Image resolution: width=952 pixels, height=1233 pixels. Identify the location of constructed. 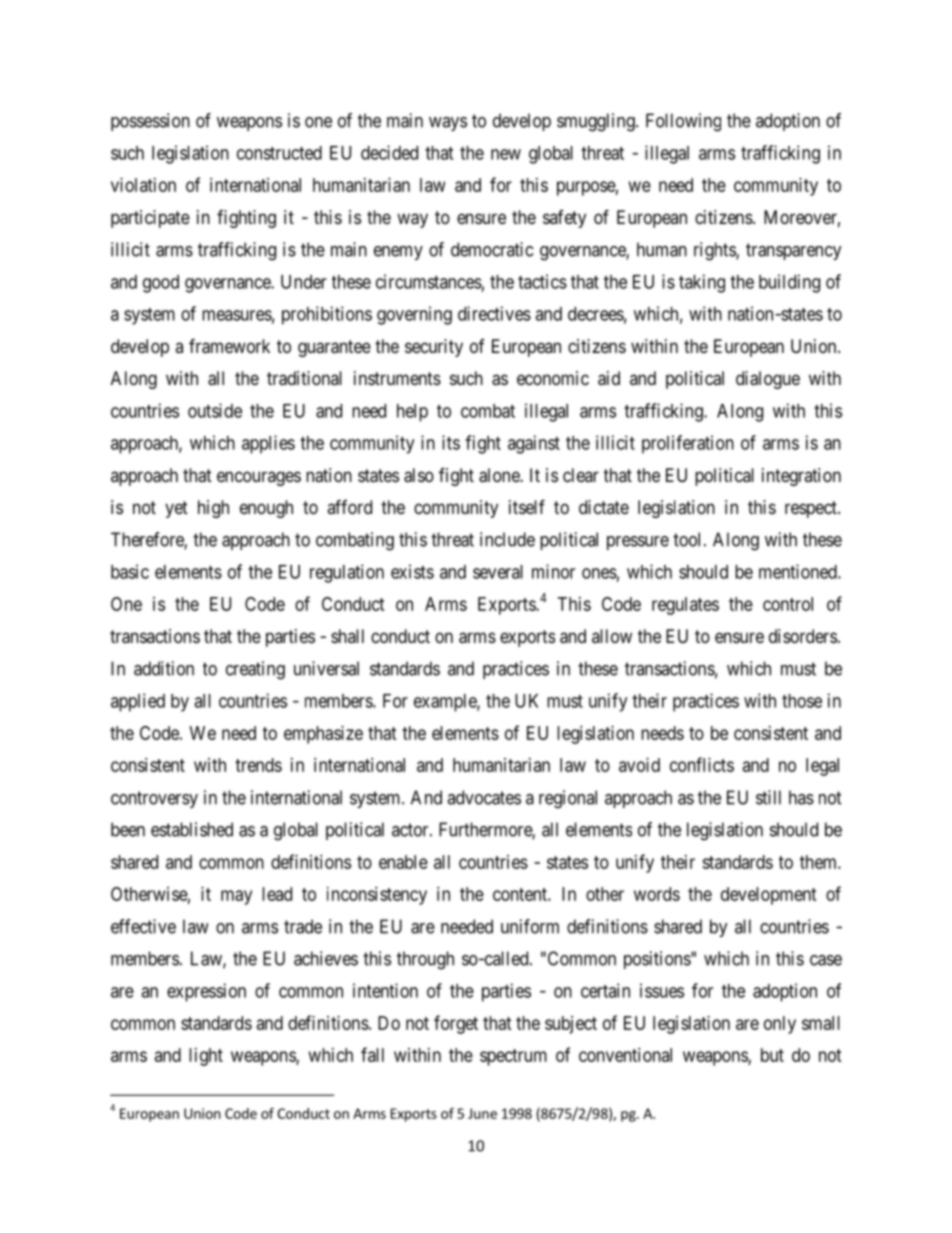
(279, 153).
